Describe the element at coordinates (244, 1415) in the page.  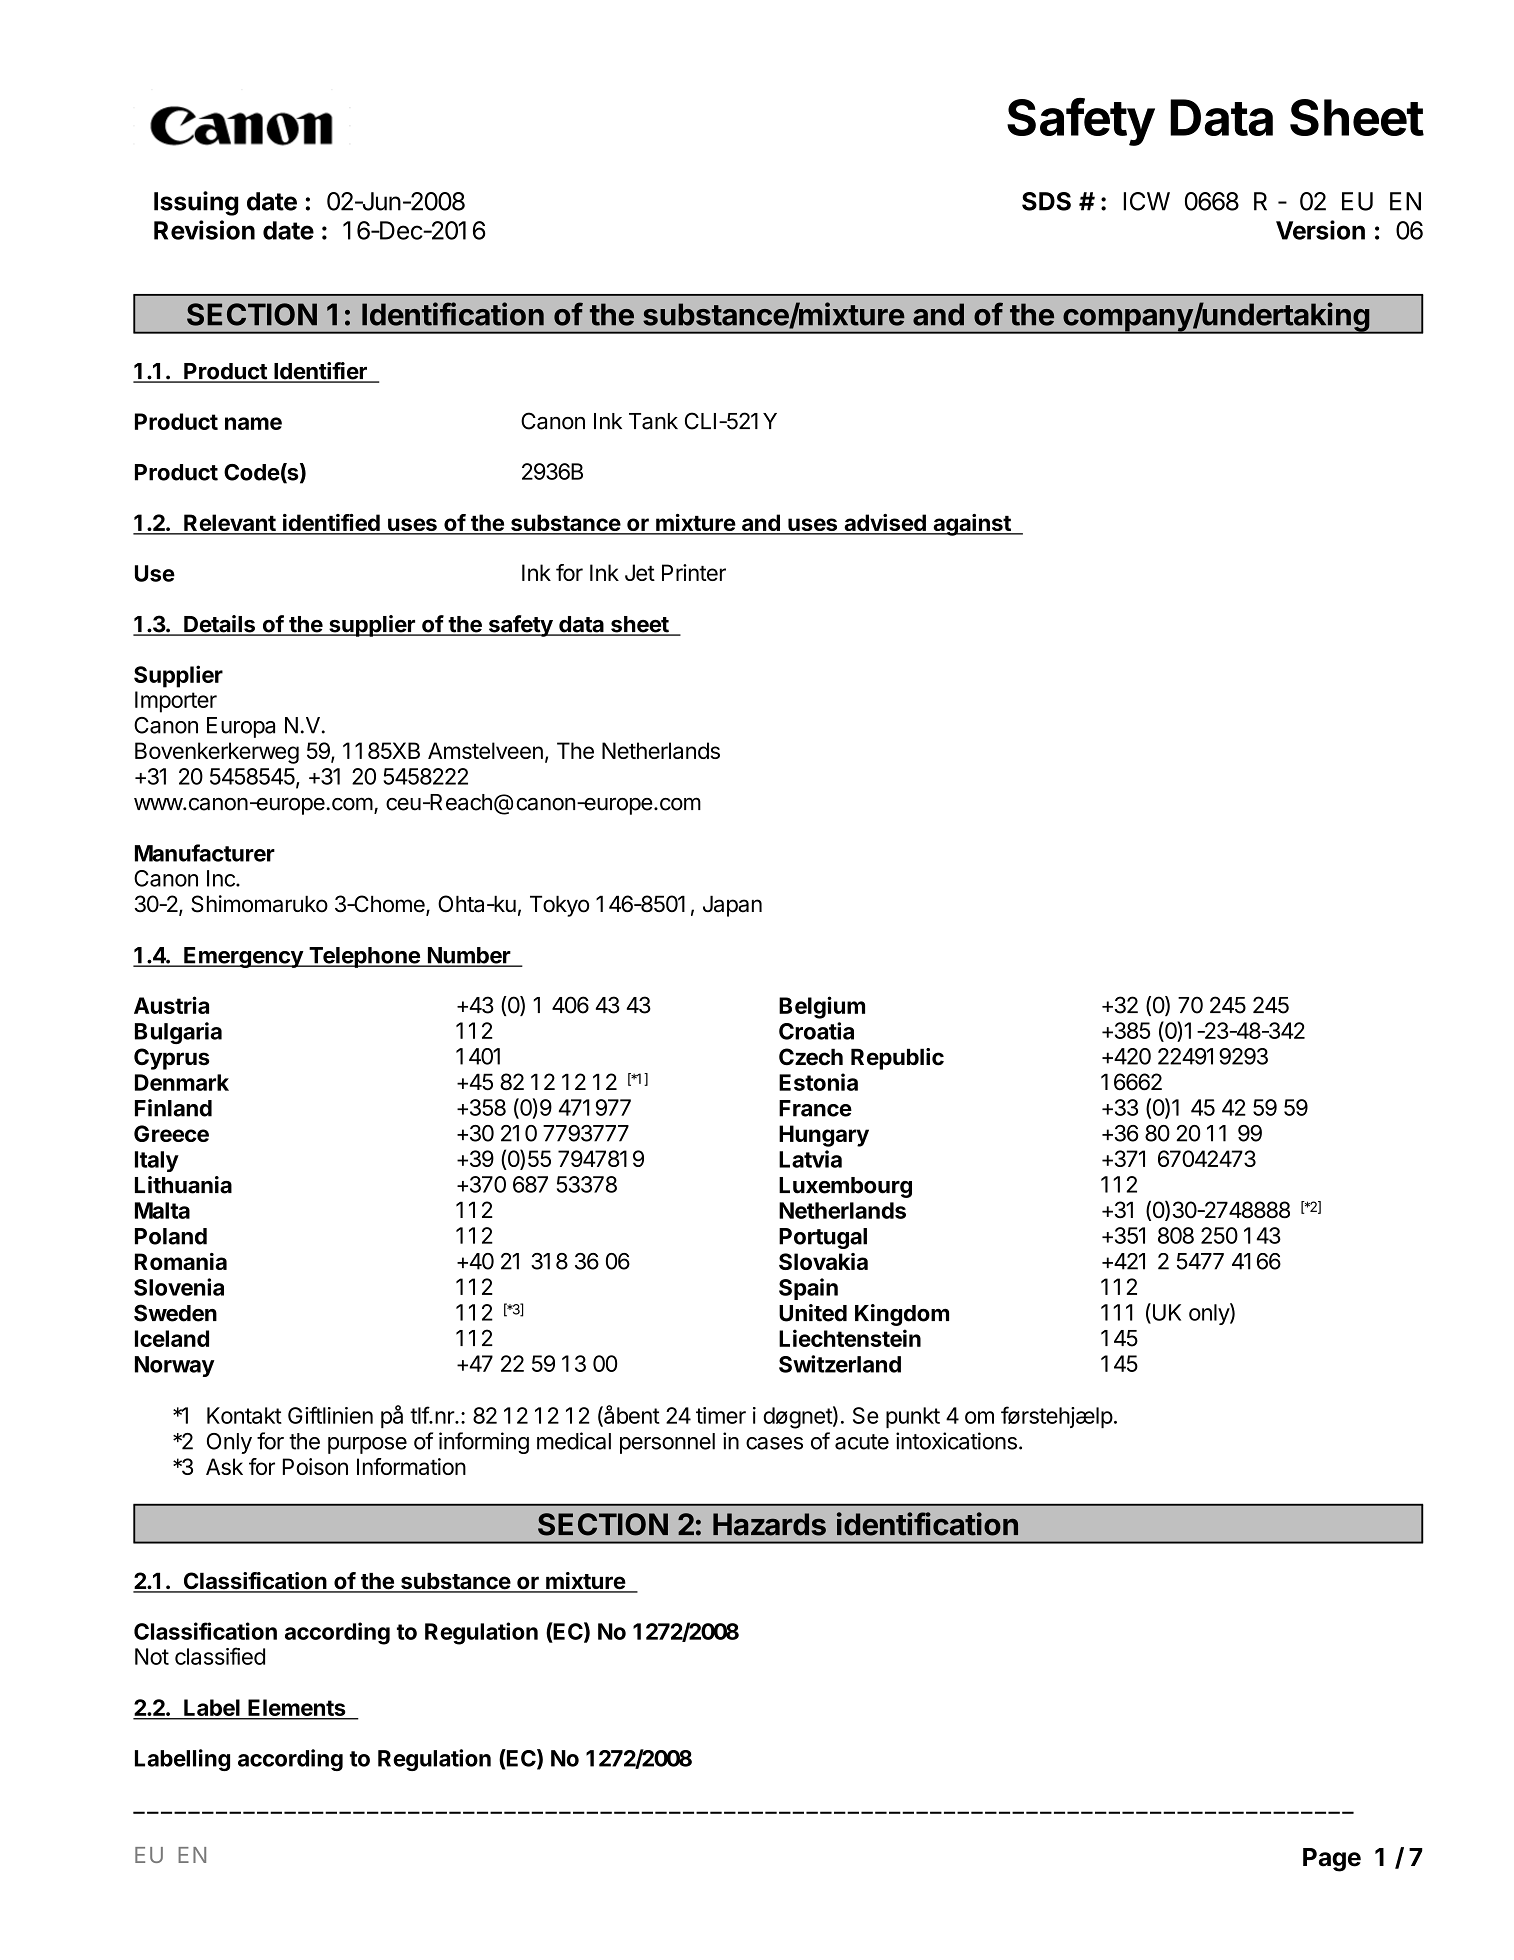
I see `Kontakt` at that location.
